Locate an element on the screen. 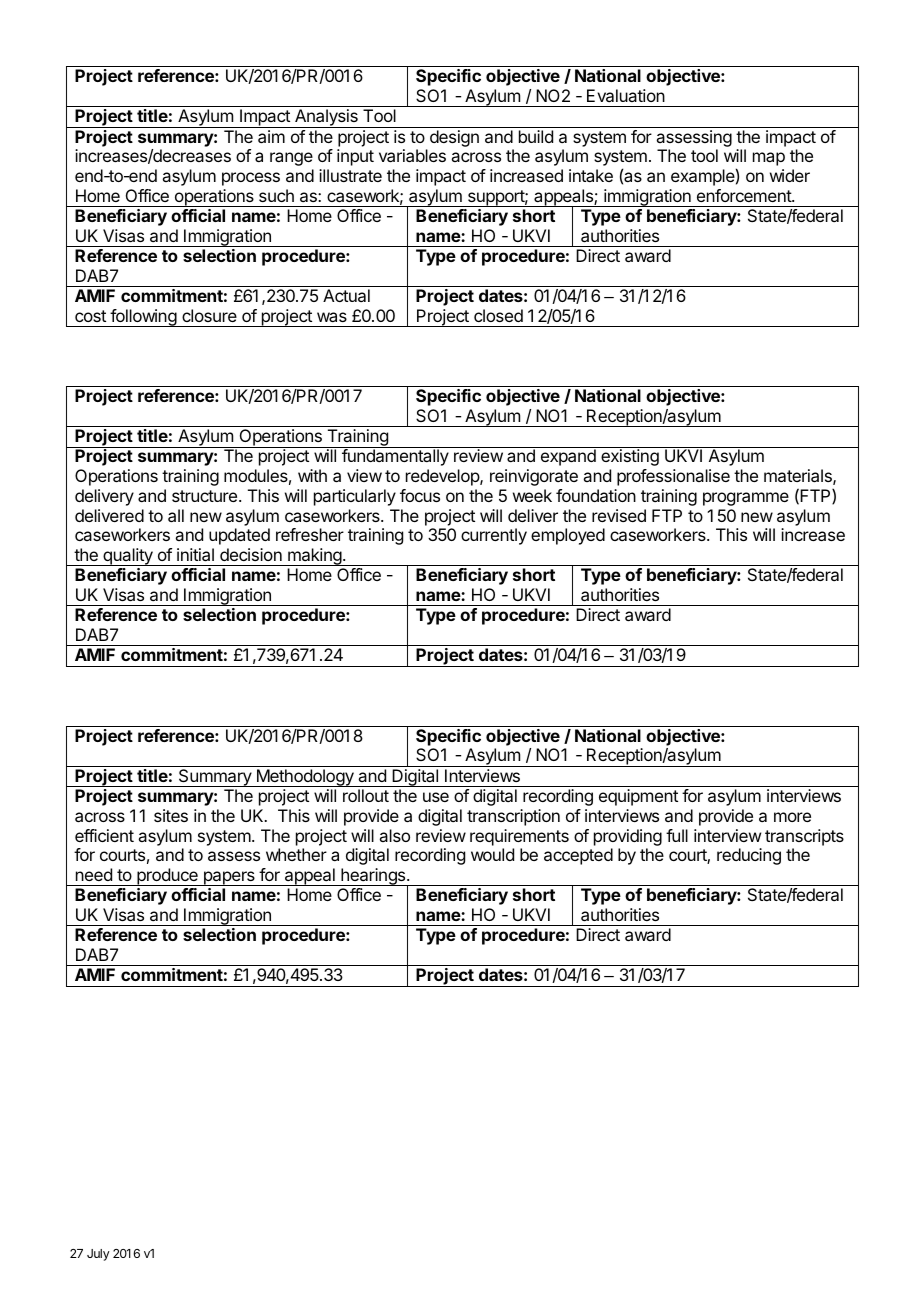 The height and width of the screenshot is (1308, 924). variables is located at coordinates (412, 155).
